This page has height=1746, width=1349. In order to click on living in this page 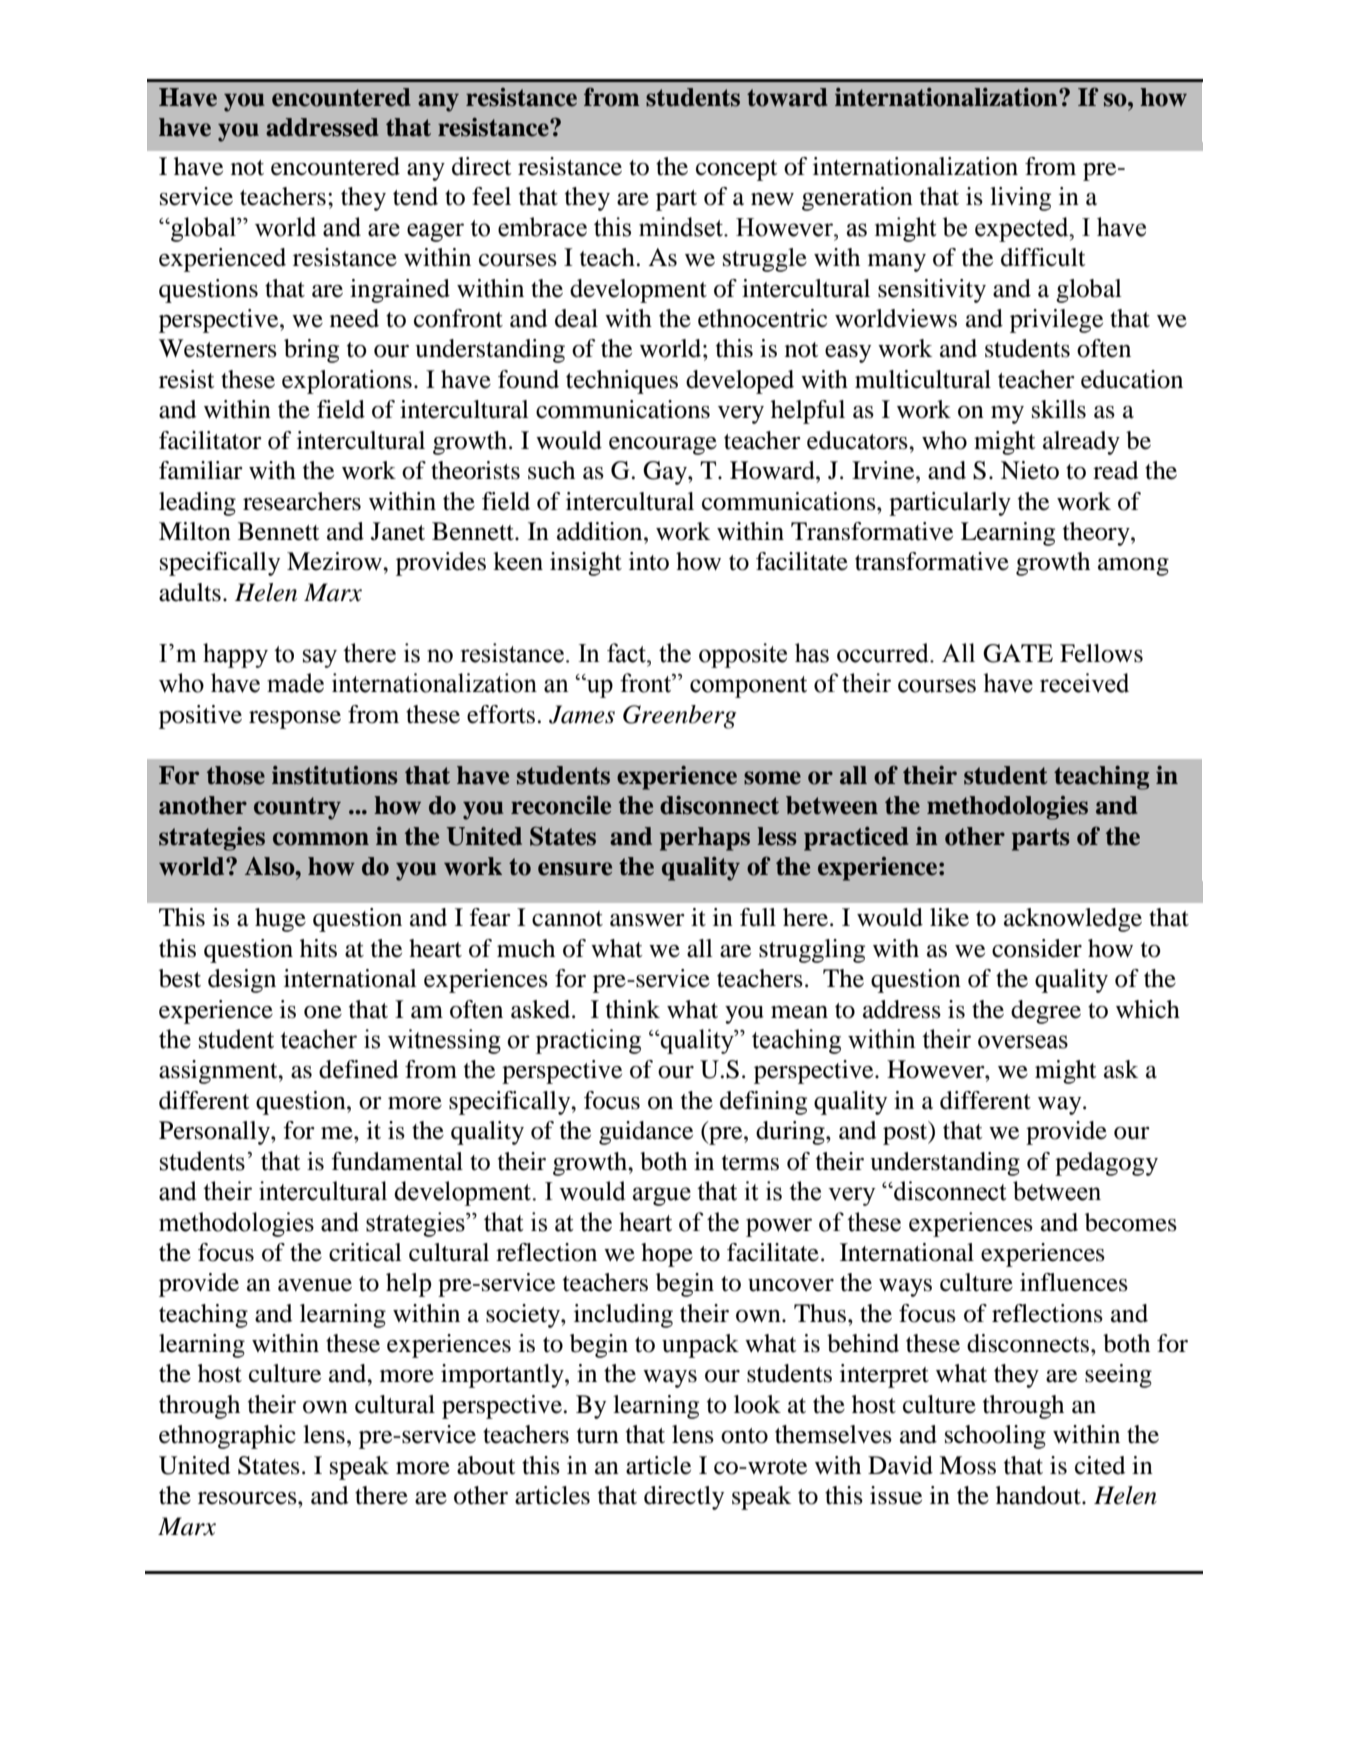, I will do `click(1020, 199)`.
